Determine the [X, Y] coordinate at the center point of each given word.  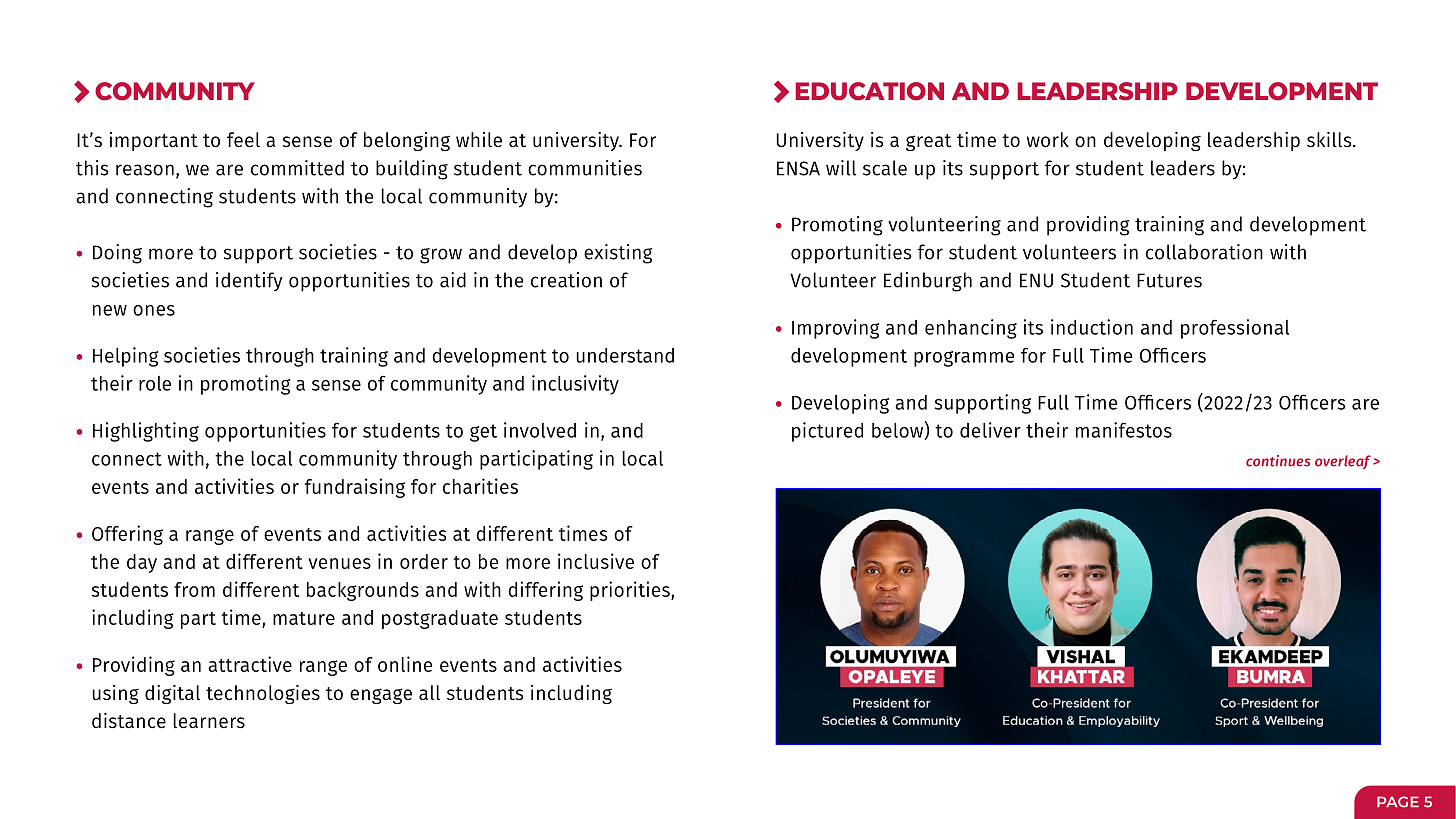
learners [209, 721]
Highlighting [146, 432]
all [429, 692]
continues [1278, 461]
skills [1330, 140]
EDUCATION [869, 91]
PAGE [1398, 802]
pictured [827, 432]
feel [243, 139]
